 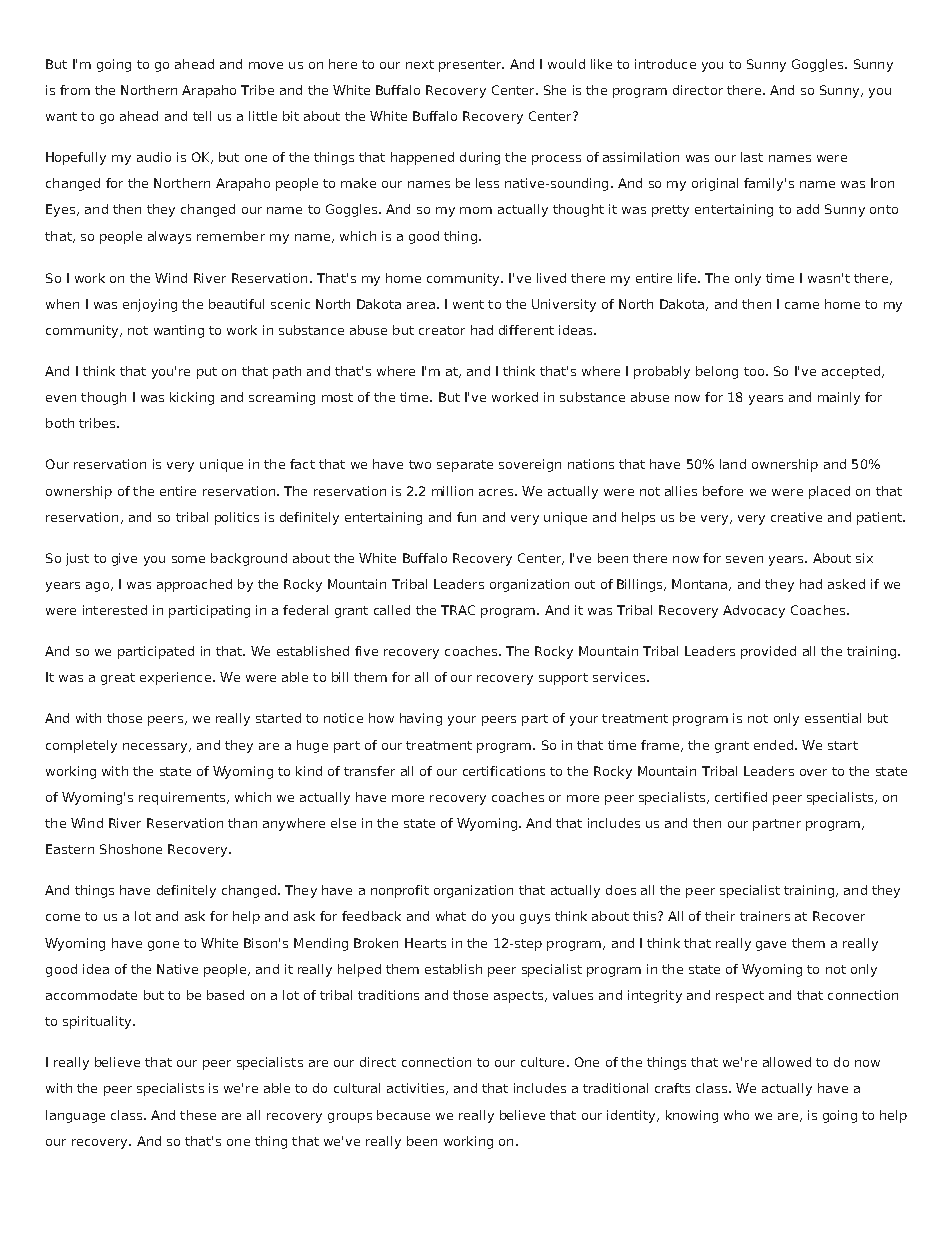 I want to click on million, so click(x=452, y=491).
